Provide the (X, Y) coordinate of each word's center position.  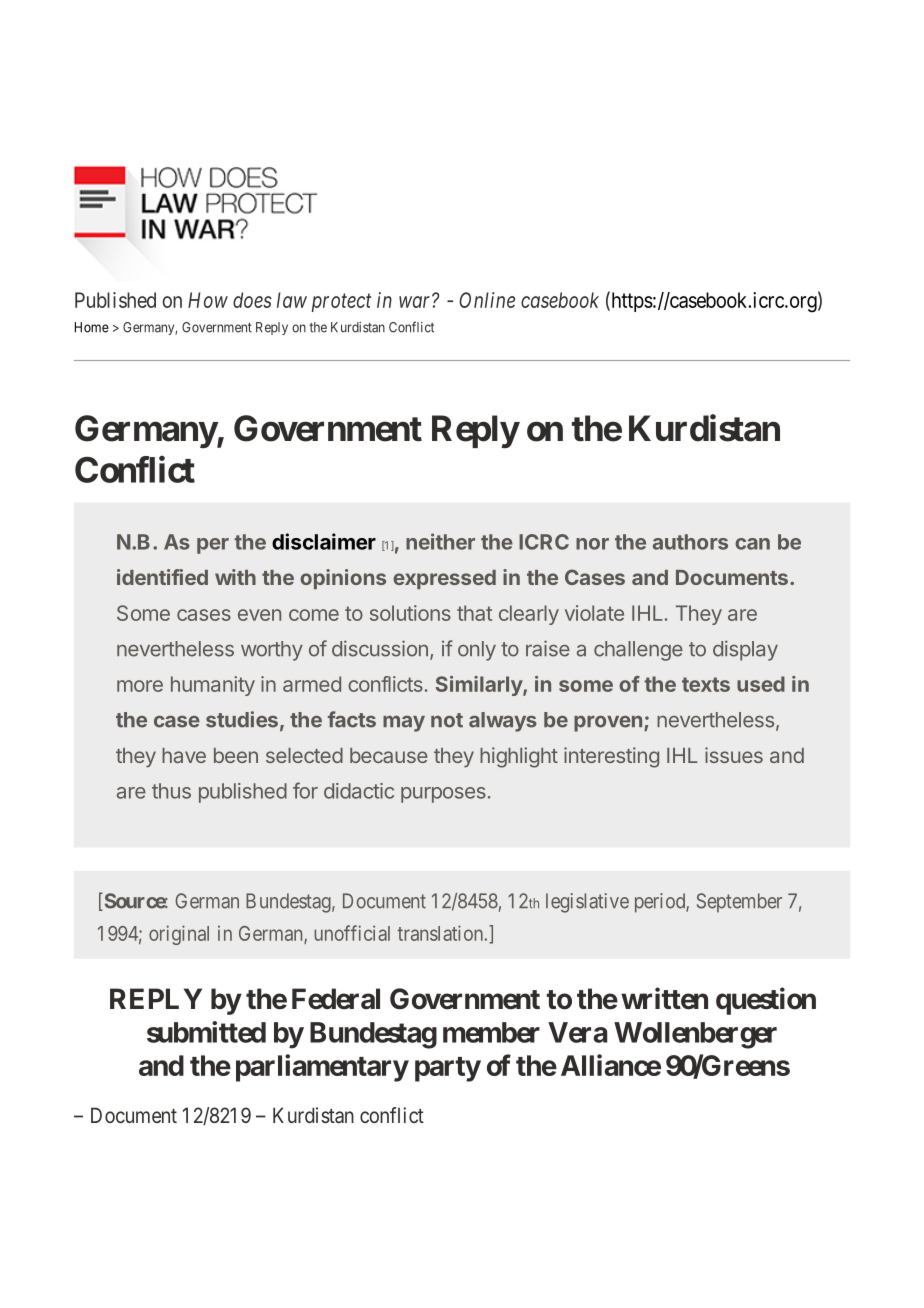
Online (487, 300)
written (664, 998)
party (448, 1069)
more (140, 686)
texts (706, 684)
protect (341, 303)
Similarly (480, 686)
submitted (206, 1032)
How (208, 300)
